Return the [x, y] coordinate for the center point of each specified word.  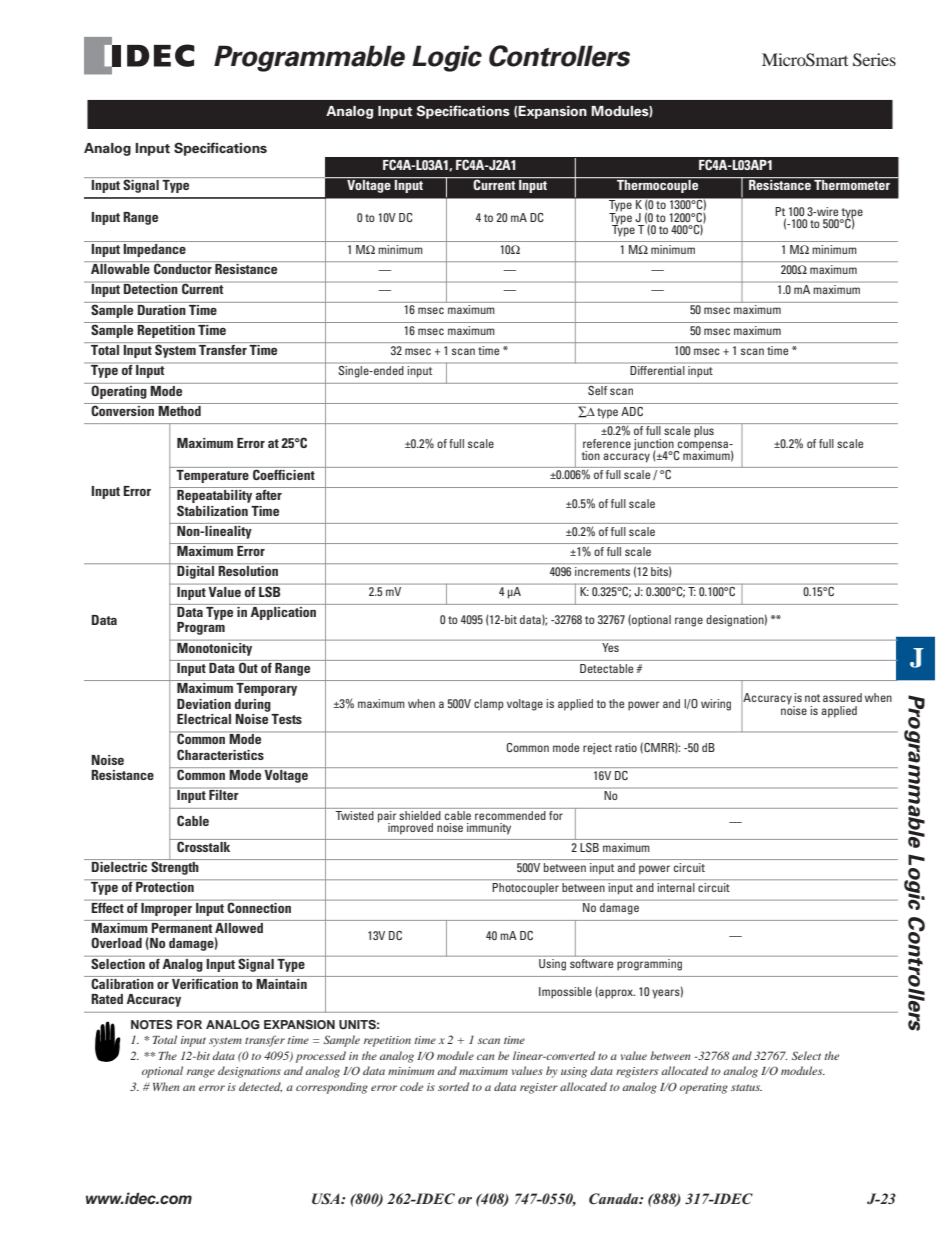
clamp [489, 705]
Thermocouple [658, 185]
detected [260, 1087]
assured [842, 697]
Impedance [154, 249]
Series [874, 60]
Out [248, 666]
